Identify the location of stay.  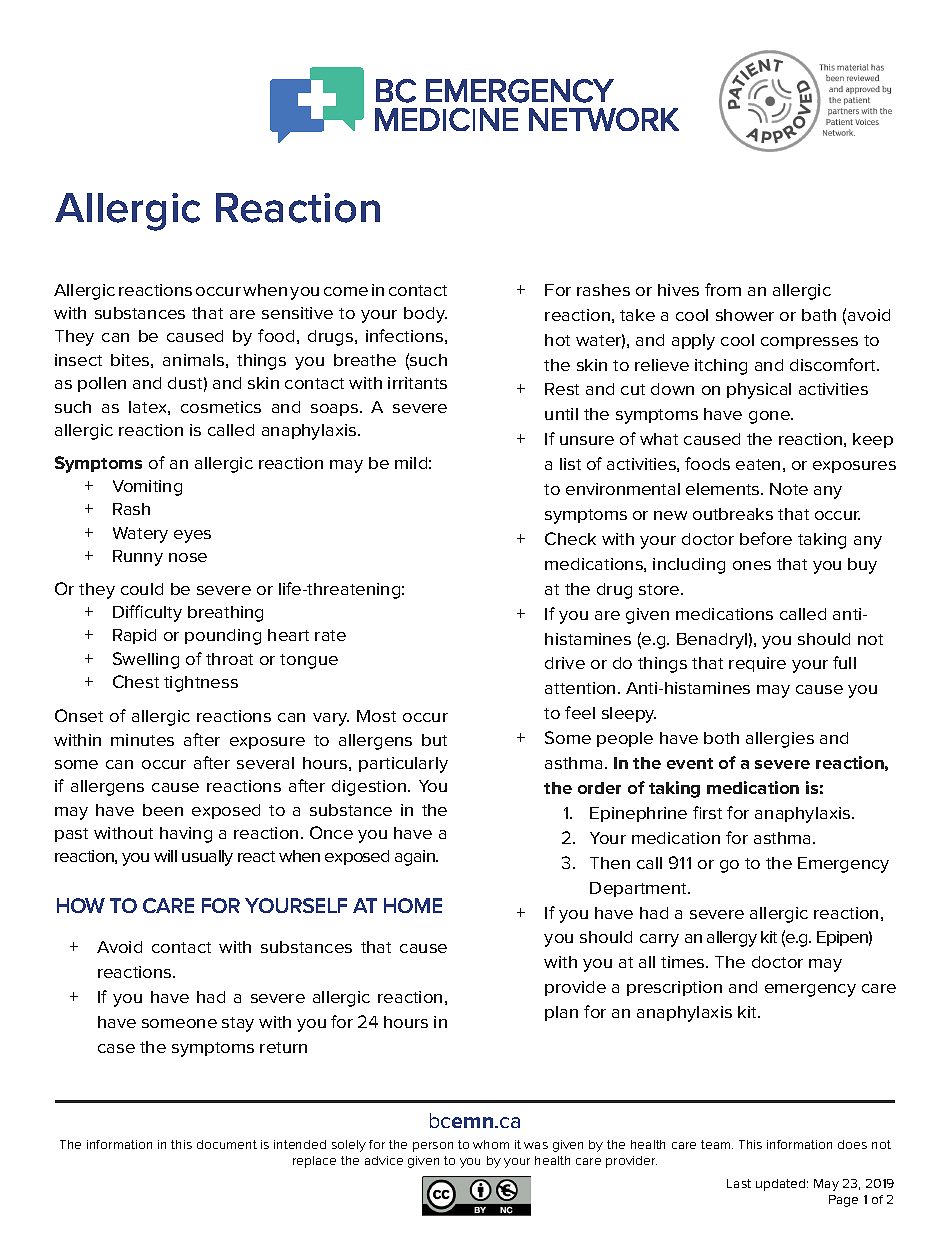
(238, 1024).
